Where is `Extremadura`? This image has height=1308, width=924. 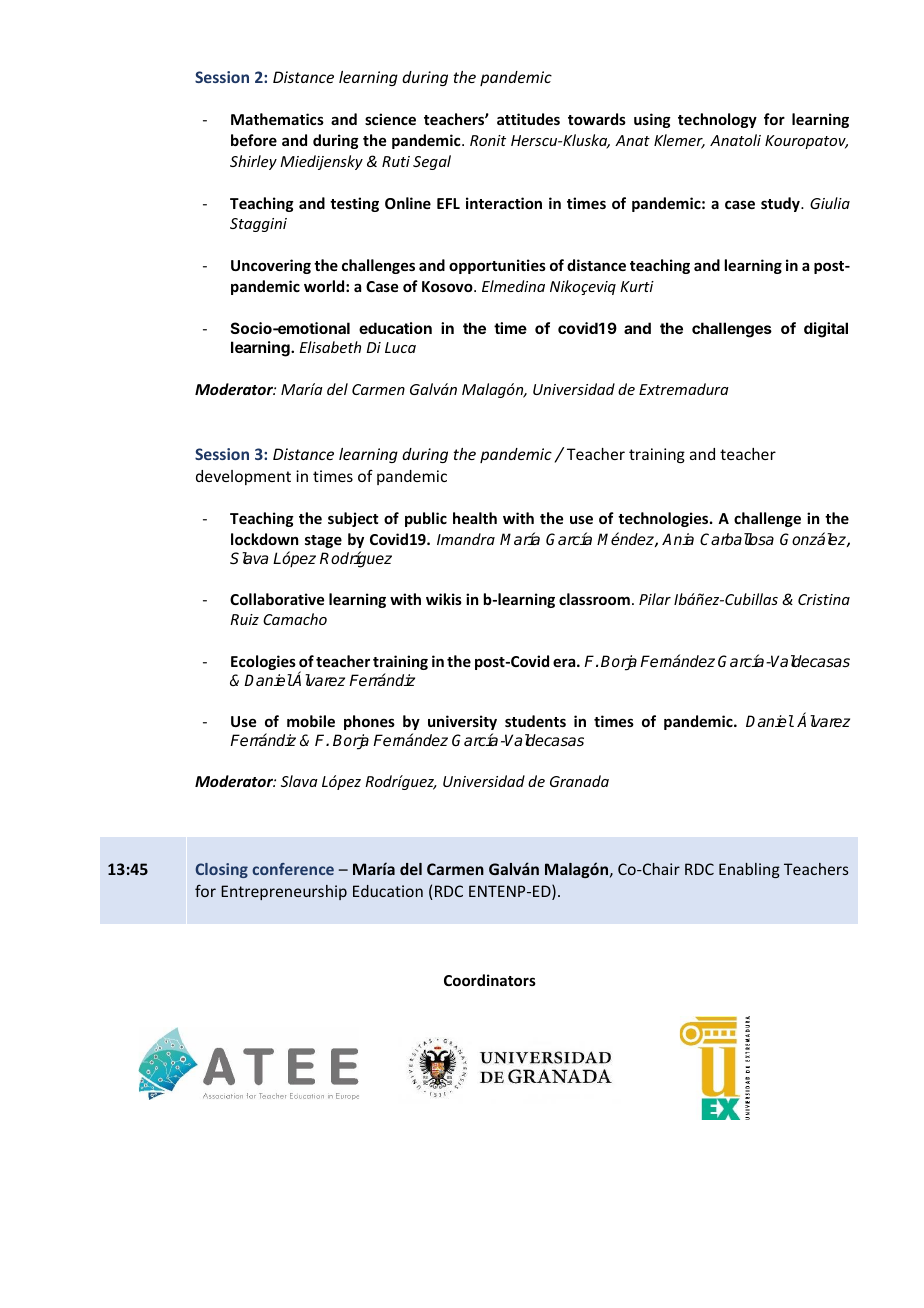 Extremadura is located at coordinates (684, 389).
